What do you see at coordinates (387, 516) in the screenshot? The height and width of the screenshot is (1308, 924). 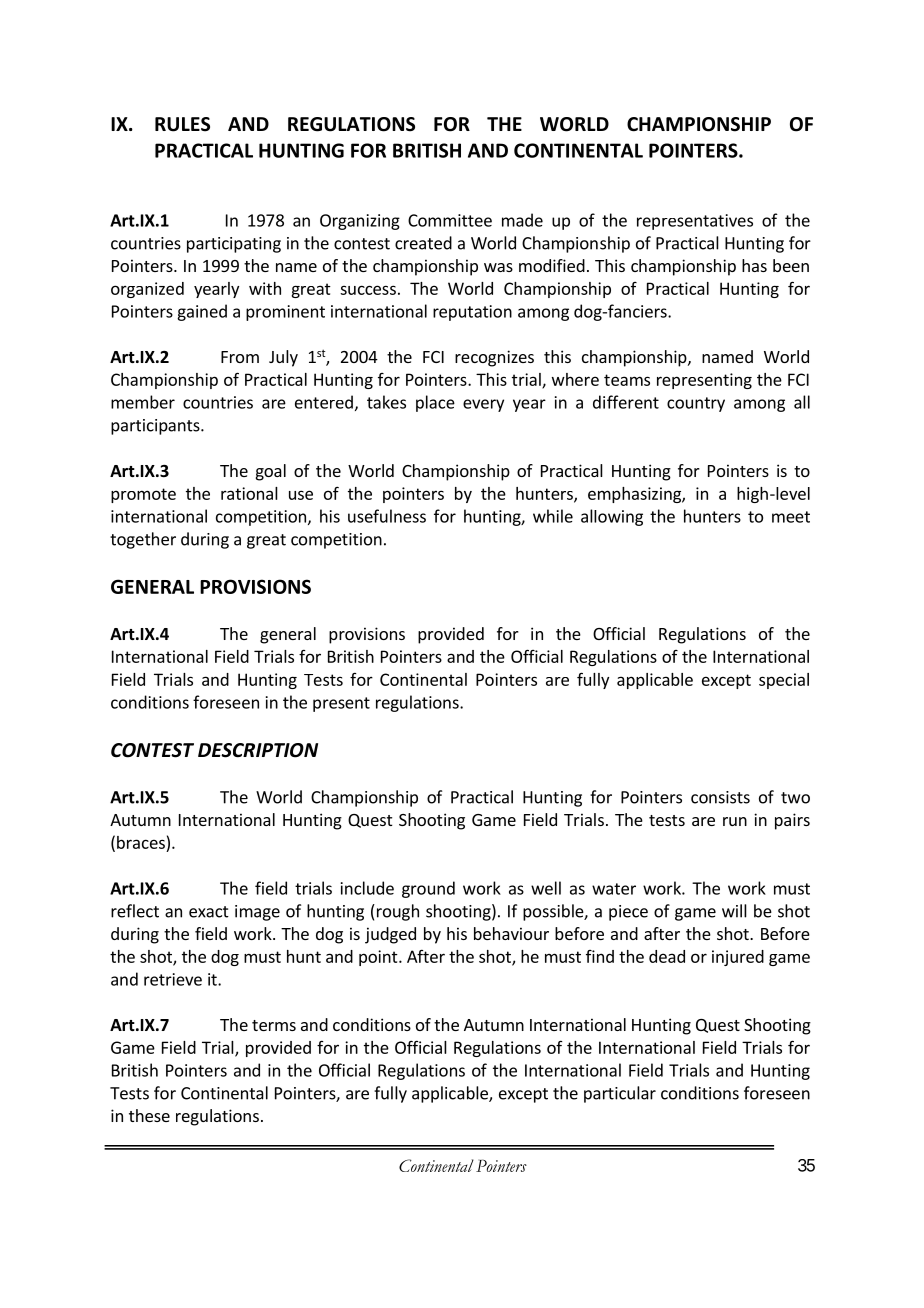 I see `usefulness` at bounding box center [387, 516].
